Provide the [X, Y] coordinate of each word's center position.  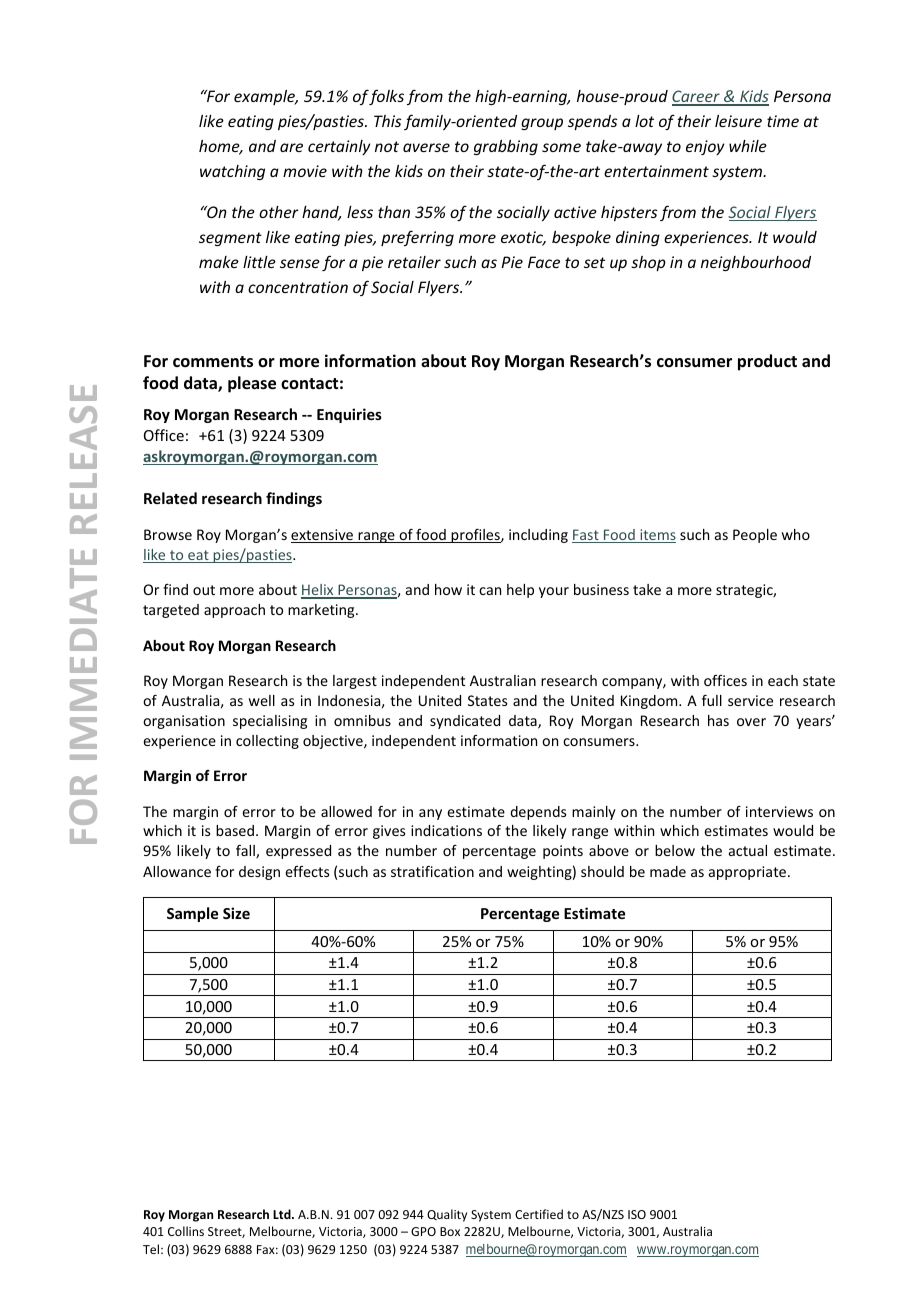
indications [446, 830]
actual [748, 850]
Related [170, 498]
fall [246, 852]
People [755, 536]
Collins [186, 1231]
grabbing [506, 147]
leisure [738, 121]
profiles [475, 536]
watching [232, 172]
